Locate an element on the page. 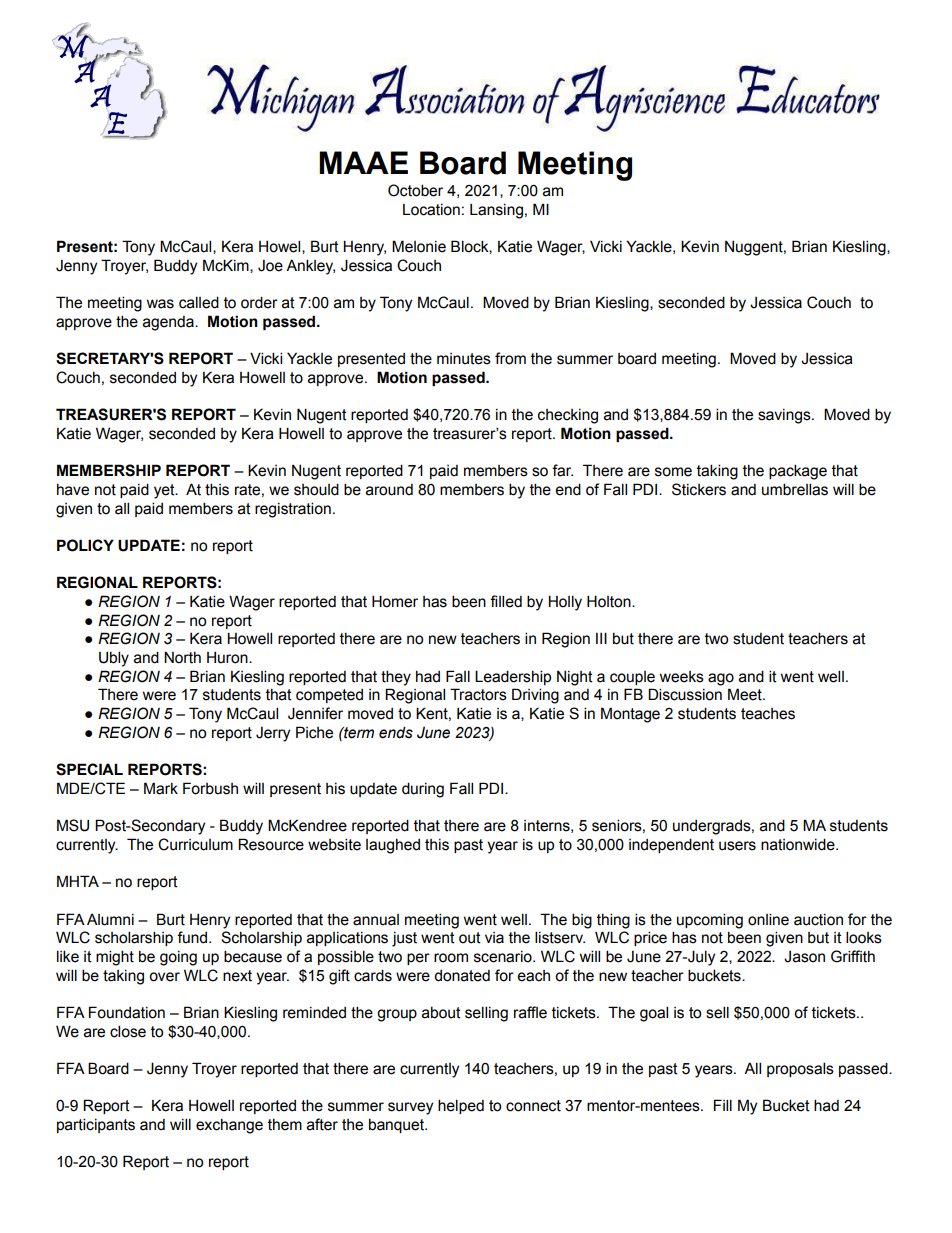 The image size is (952, 1233). savings is located at coordinates (785, 416).
